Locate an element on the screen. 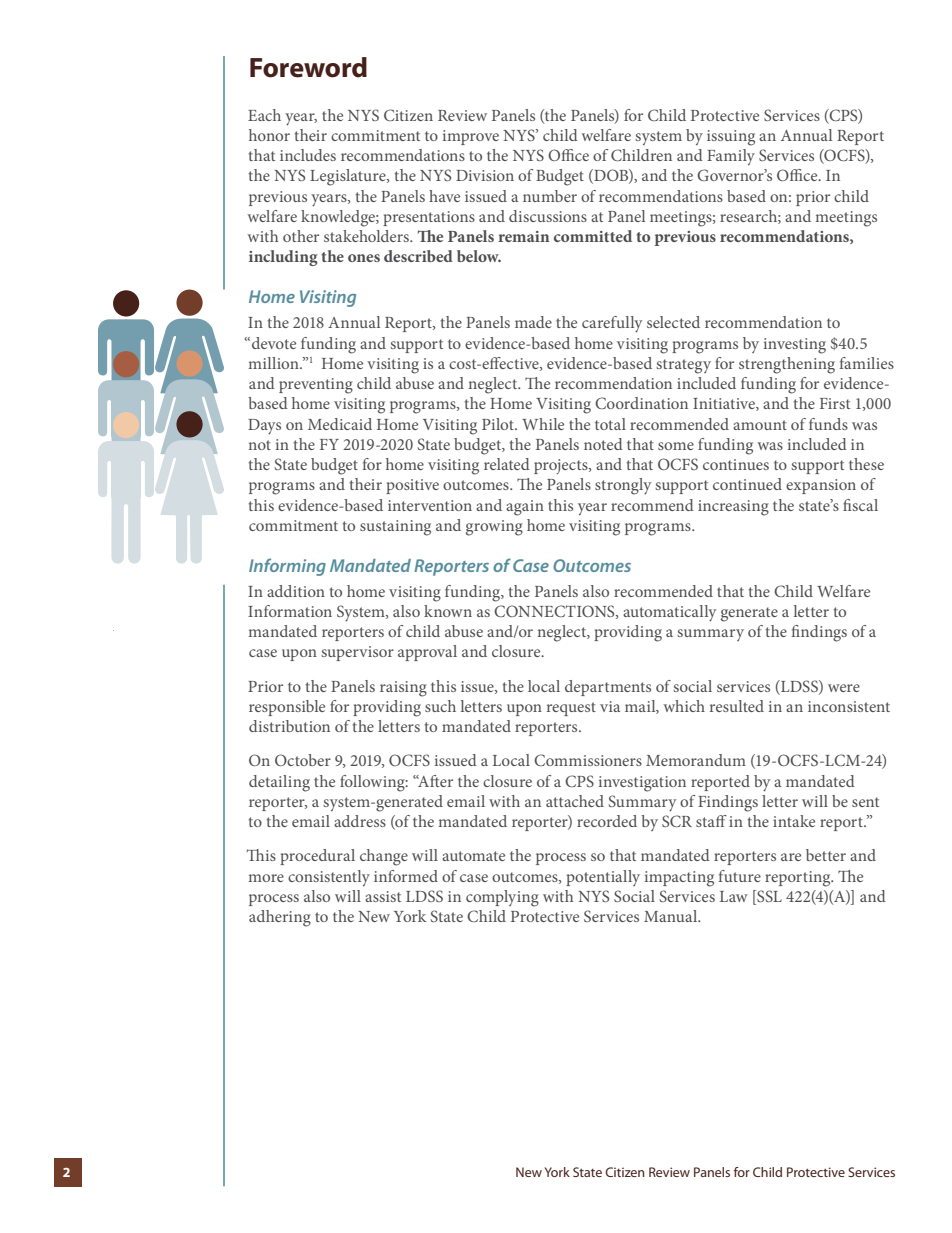  positive is located at coordinates (412, 486).
